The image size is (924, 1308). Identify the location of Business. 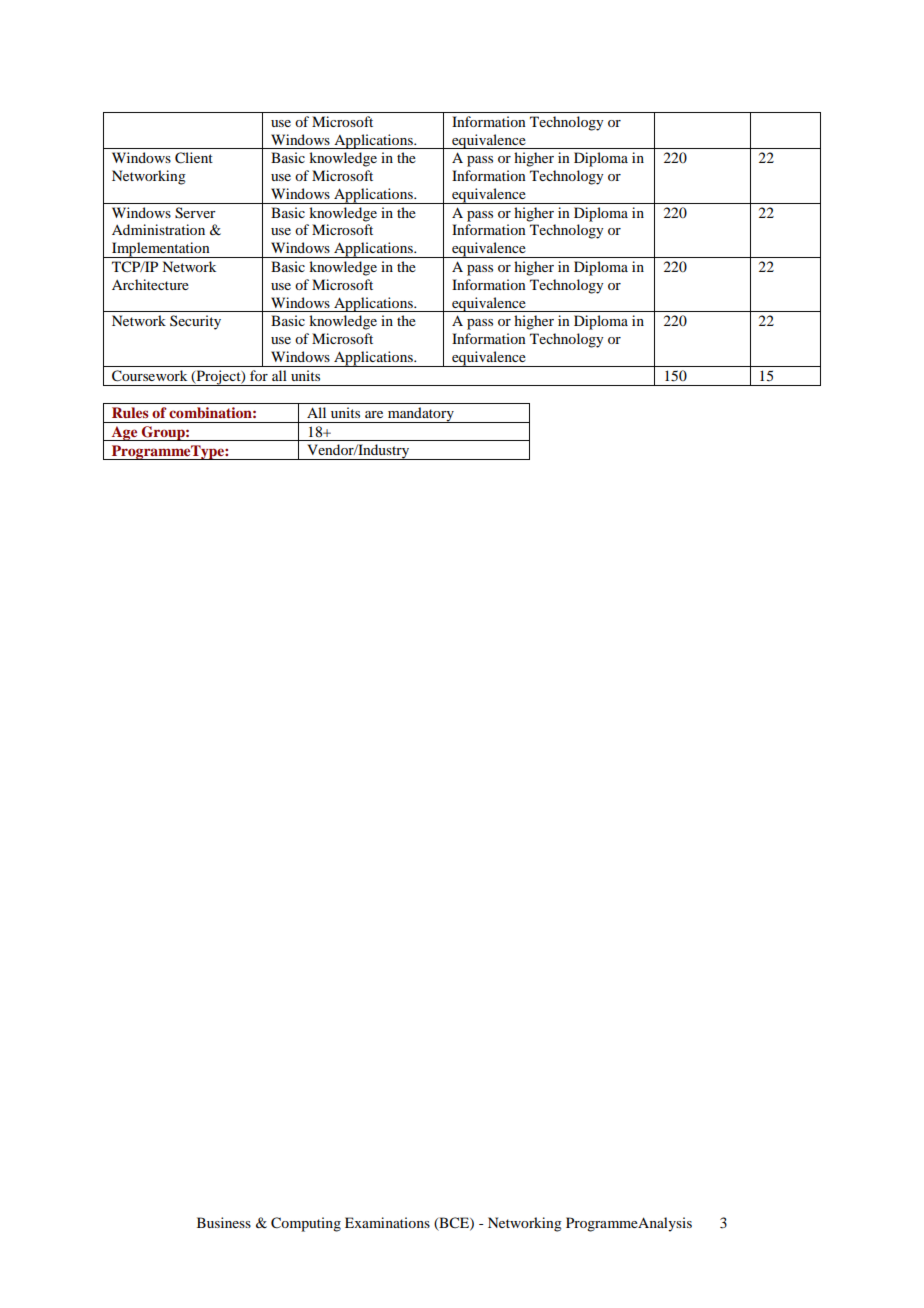
(224, 1222).
